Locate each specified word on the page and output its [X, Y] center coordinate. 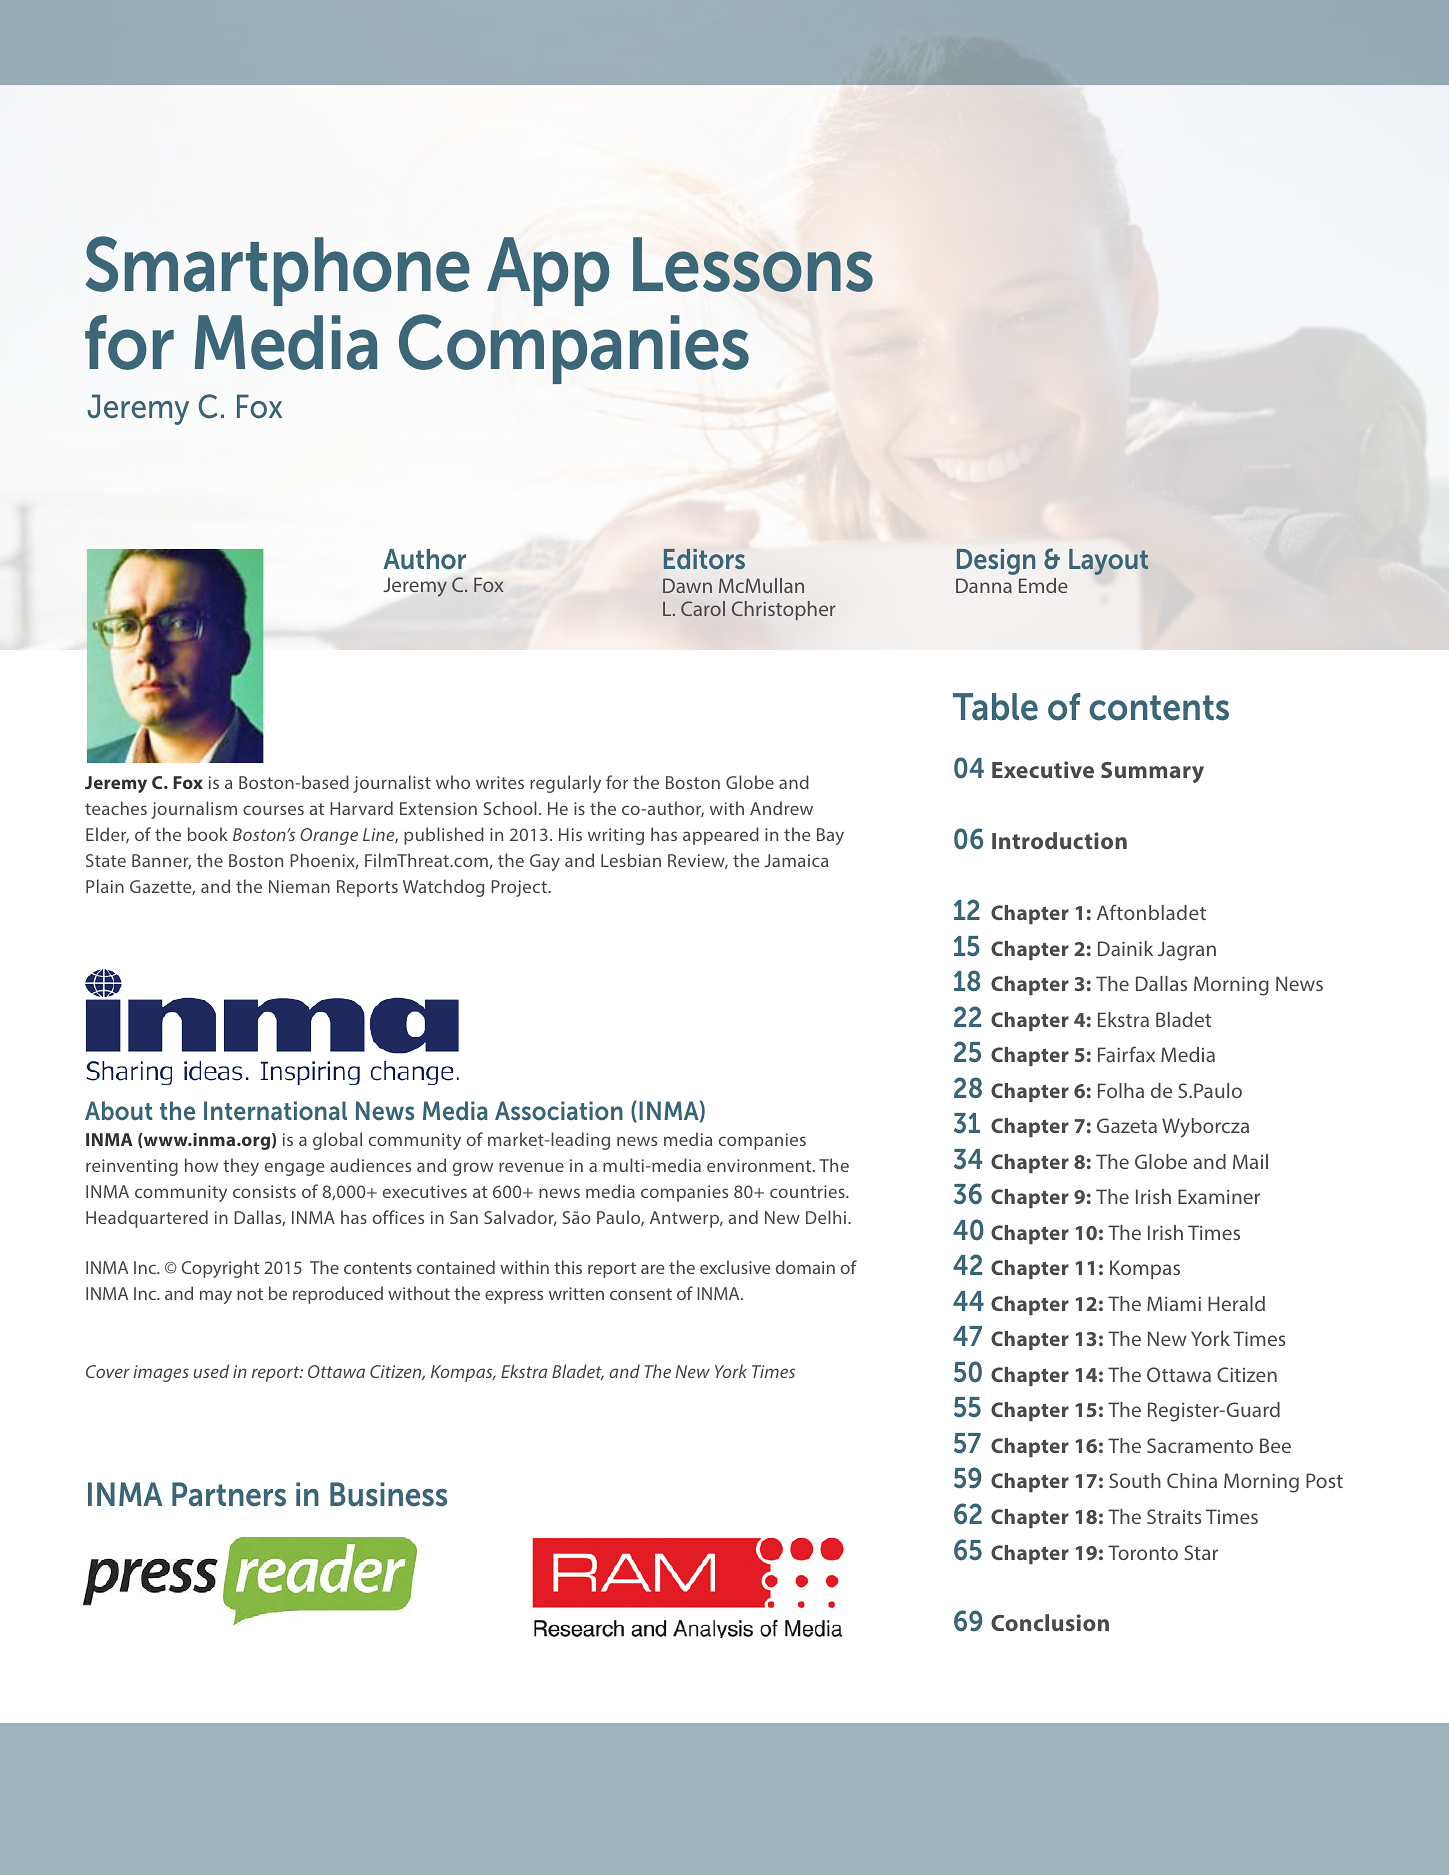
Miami [1174, 1303]
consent [641, 1294]
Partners [229, 1494]
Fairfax [1126, 1054]
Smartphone [277, 271]
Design [996, 562]
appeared [721, 836]
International [275, 1110]
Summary [1152, 772]
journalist [392, 784]
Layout [1108, 562]
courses [273, 810]
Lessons [753, 264]
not [250, 1294]
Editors [704, 559]
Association [559, 1110]
